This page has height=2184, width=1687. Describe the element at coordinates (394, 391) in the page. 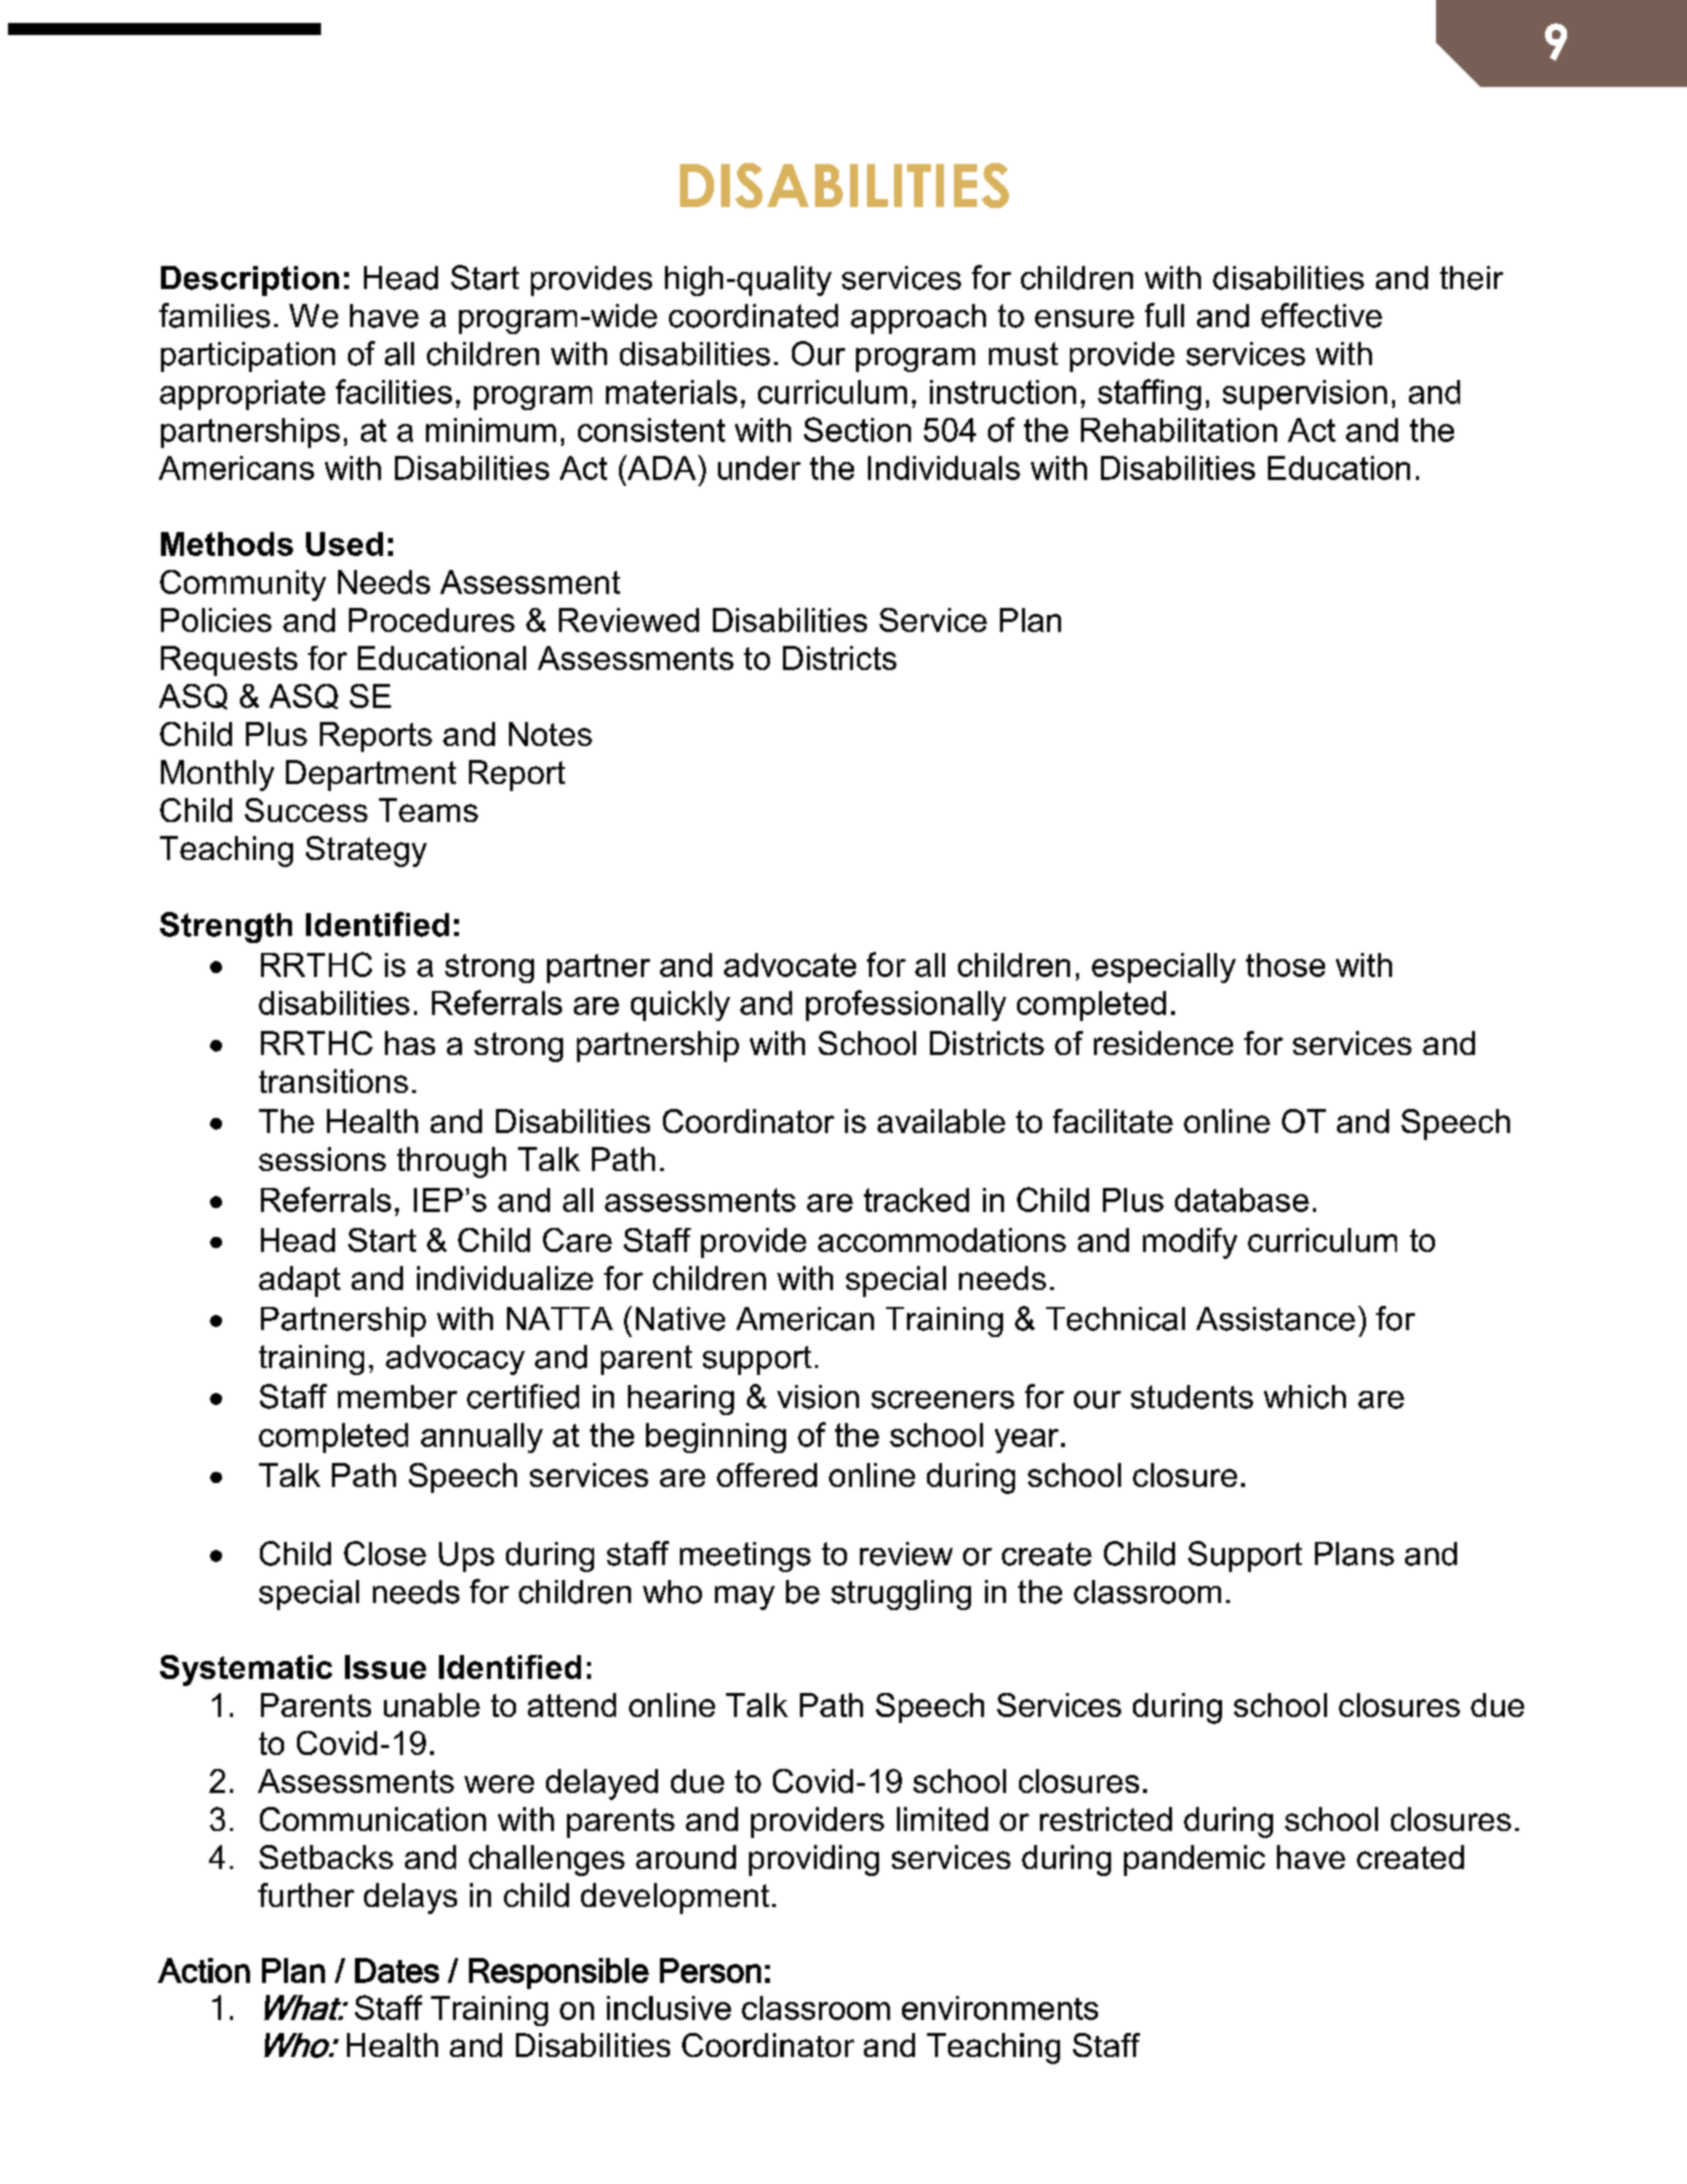

I see `facilities` at that location.
